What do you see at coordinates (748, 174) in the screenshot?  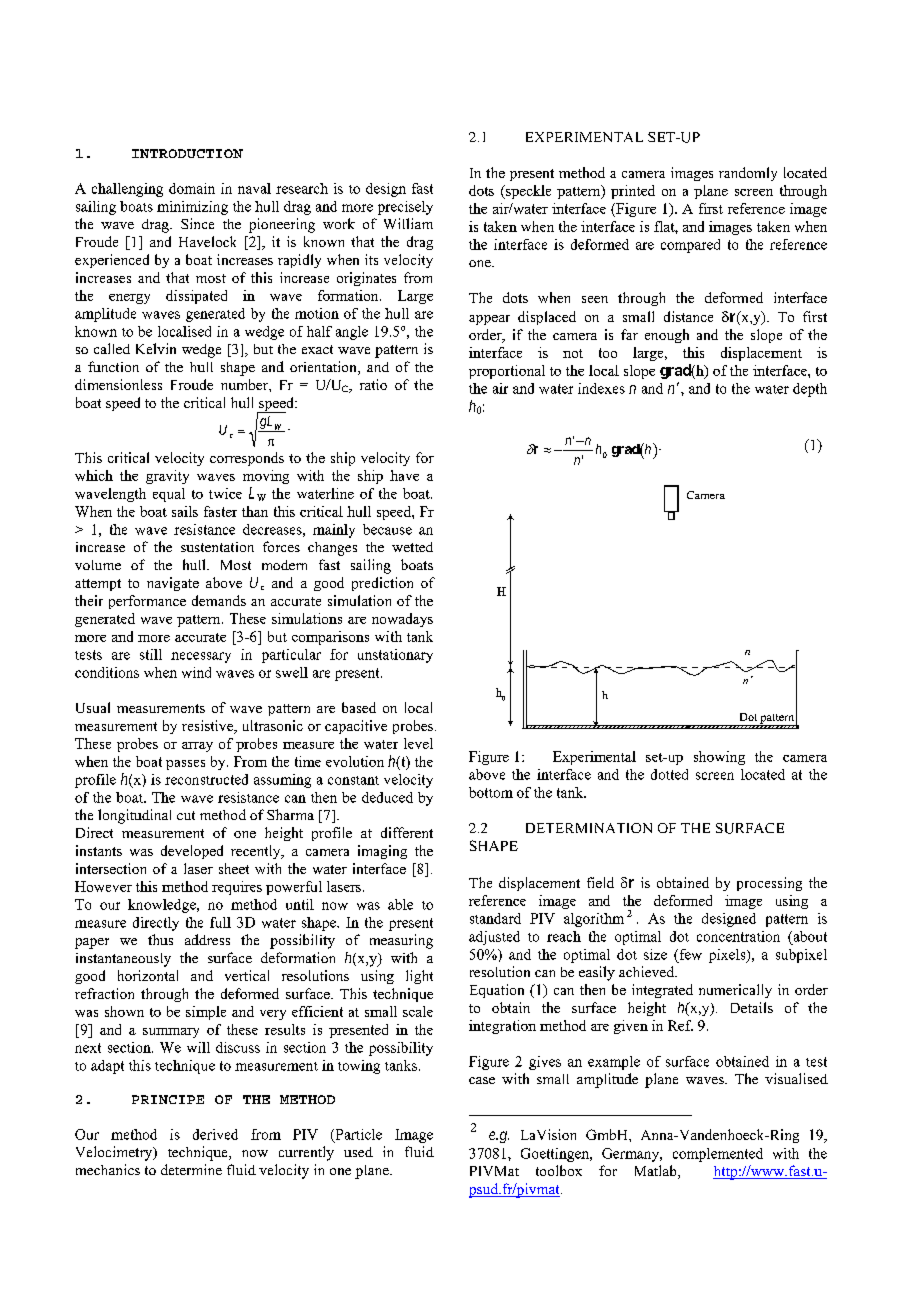 I see `randomly` at bounding box center [748, 174].
